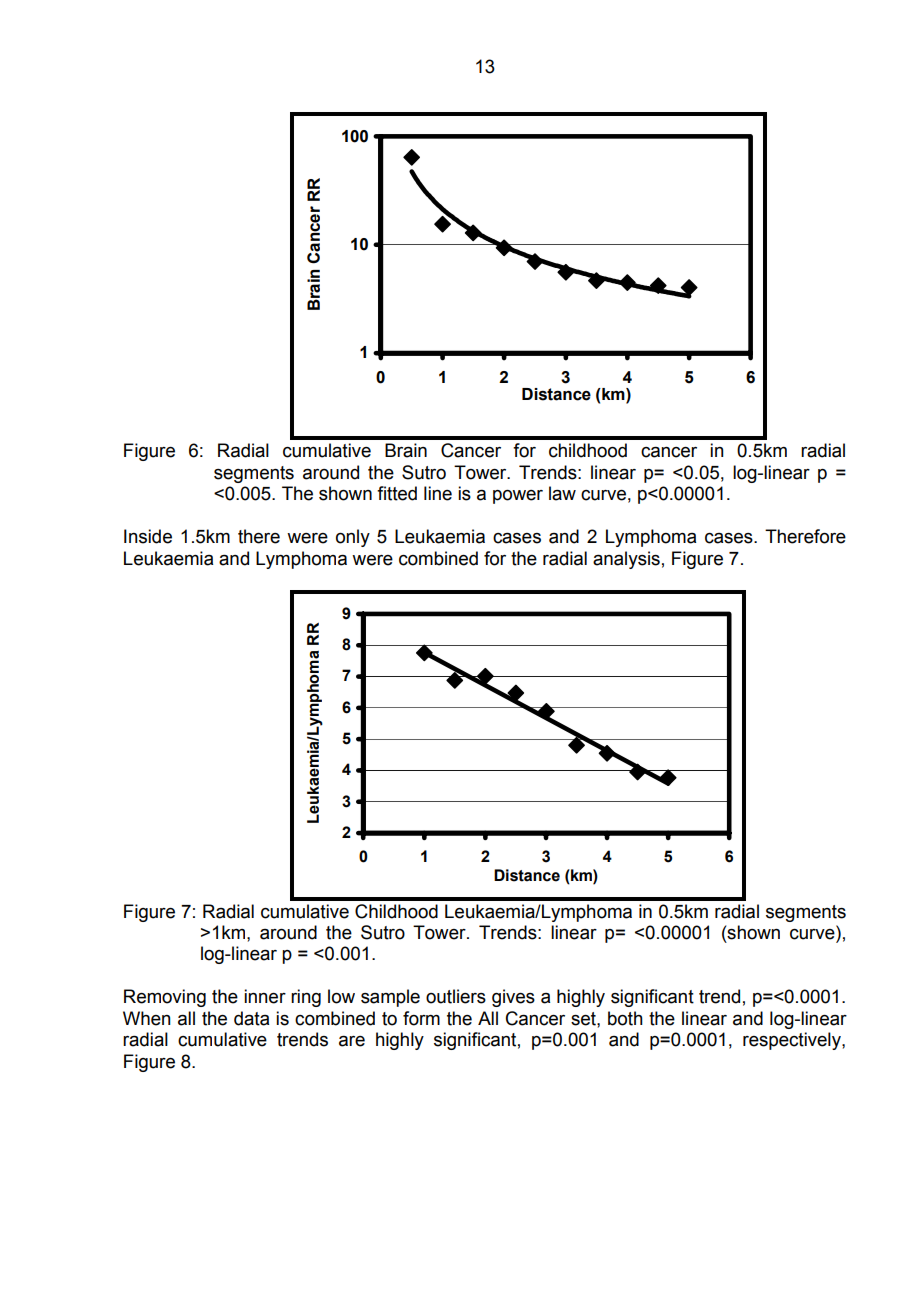 The width and height of the document is (924, 1308). I want to click on data, so click(251, 1018).
